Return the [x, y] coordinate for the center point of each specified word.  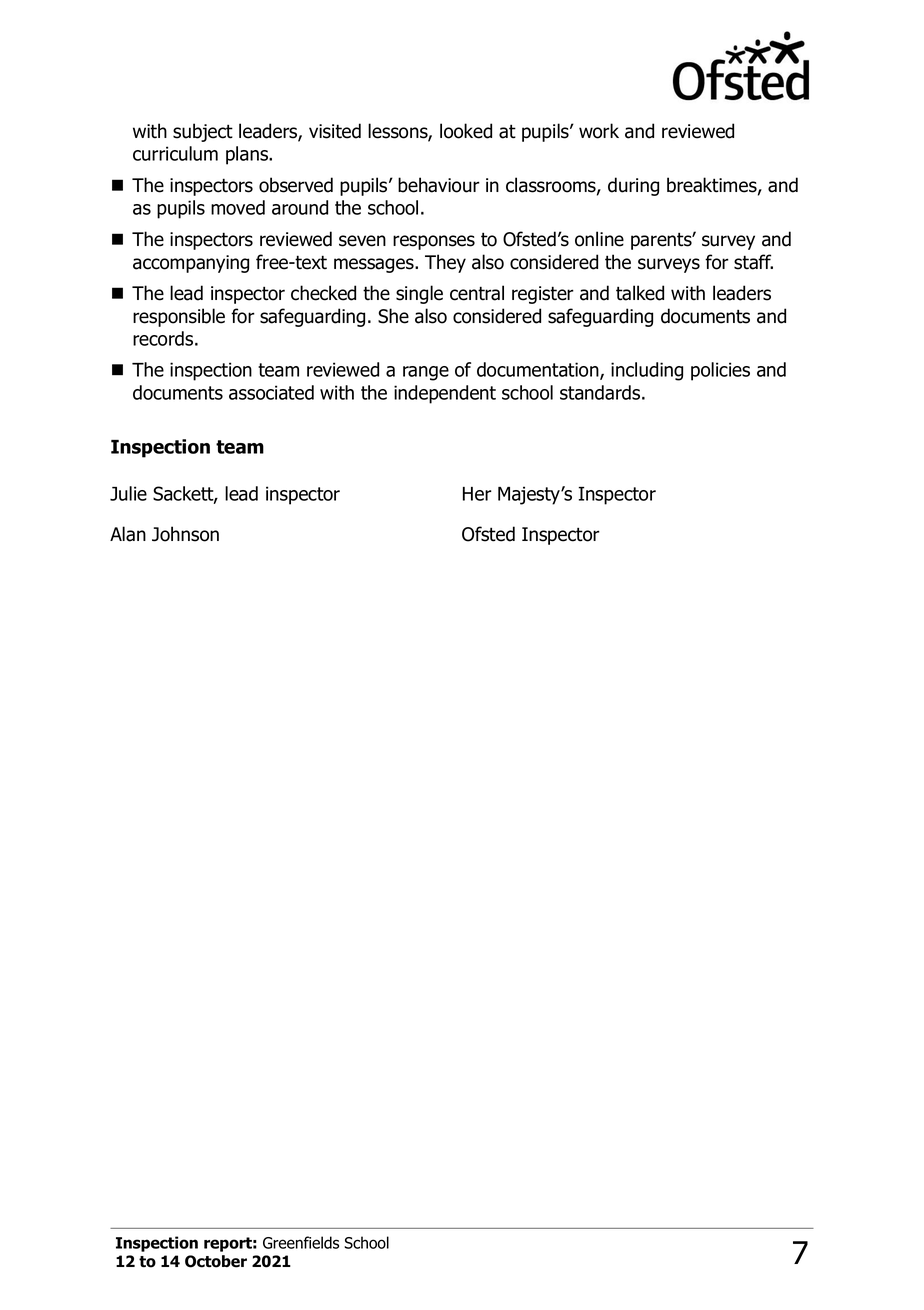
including [647, 371]
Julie [128, 493]
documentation [539, 371]
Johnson [185, 534]
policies [720, 371]
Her [477, 494]
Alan [128, 534]
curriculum [175, 153]
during [633, 186]
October [216, 1261]
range [426, 373]
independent [445, 394]
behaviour [439, 185]
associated [271, 392]
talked [640, 293]
